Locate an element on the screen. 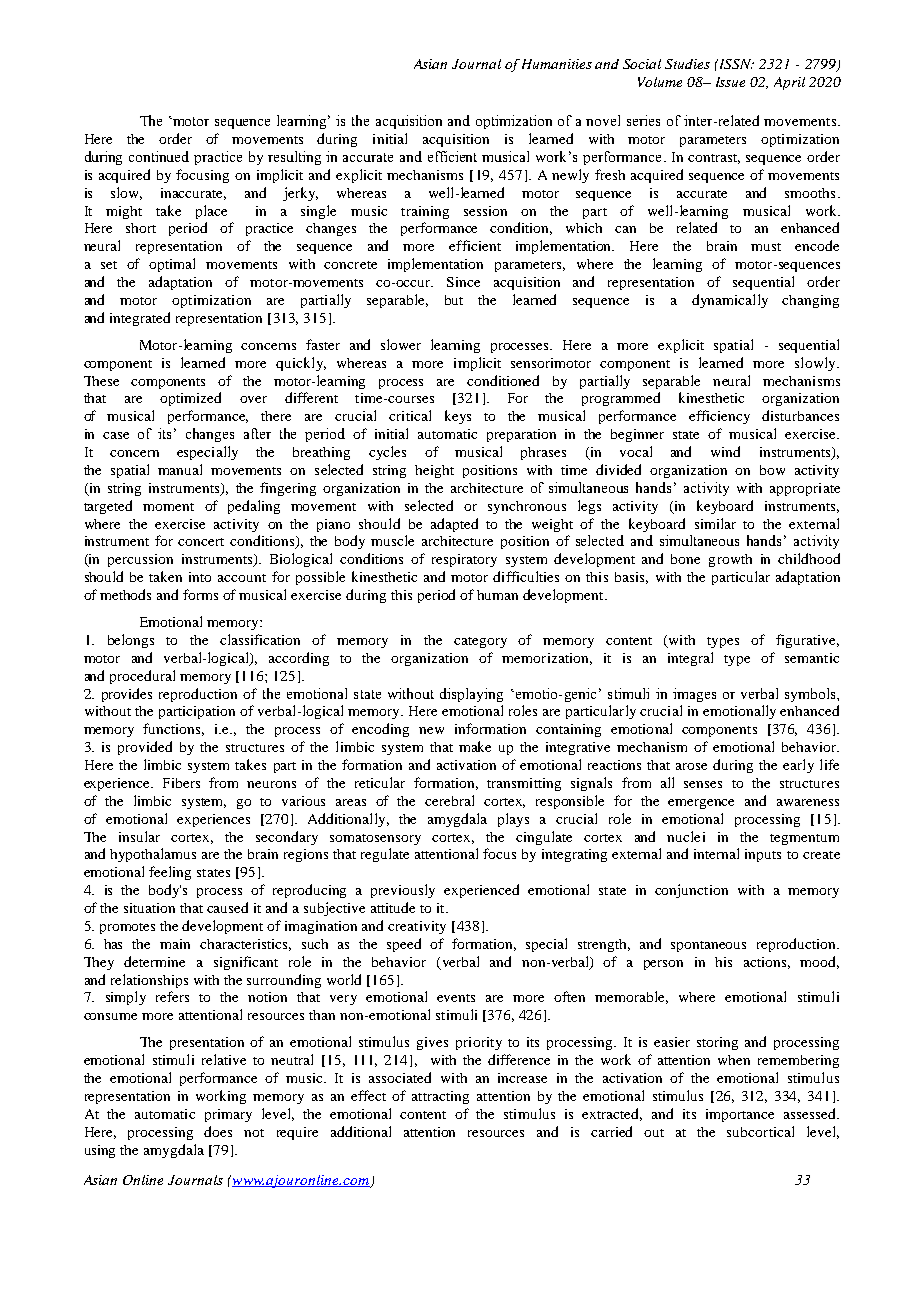 The image size is (924, 1308). senses is located at coordinates (703, 784).
